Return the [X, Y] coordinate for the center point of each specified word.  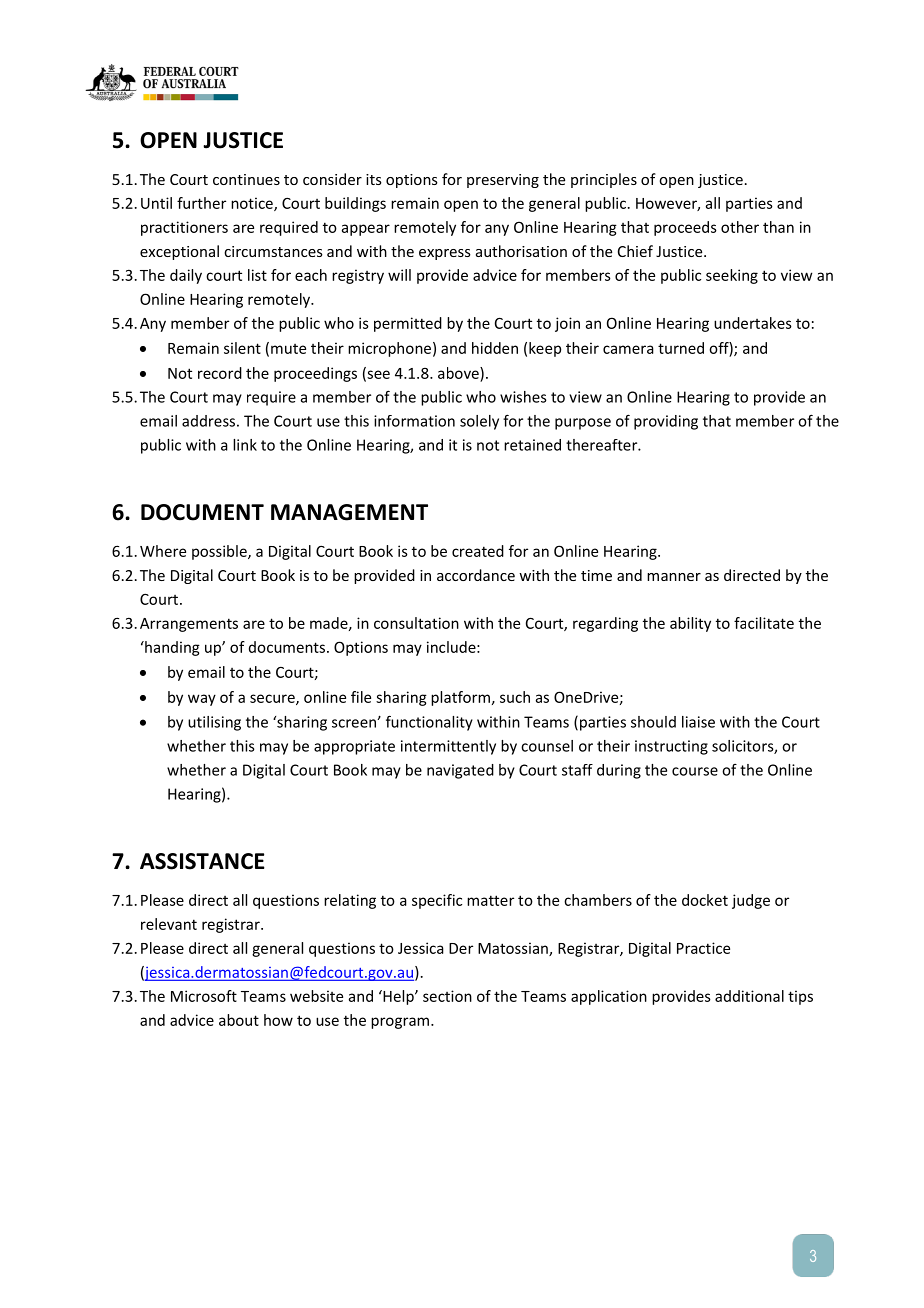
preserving [503, 181]
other [740, 227]
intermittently [448, 747]
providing [666, 422]
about [239, 1020]
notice [253, 204]
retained [532, 445]
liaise [698, 722]
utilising [214, 723]
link [245, 445]
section [447, 996]
